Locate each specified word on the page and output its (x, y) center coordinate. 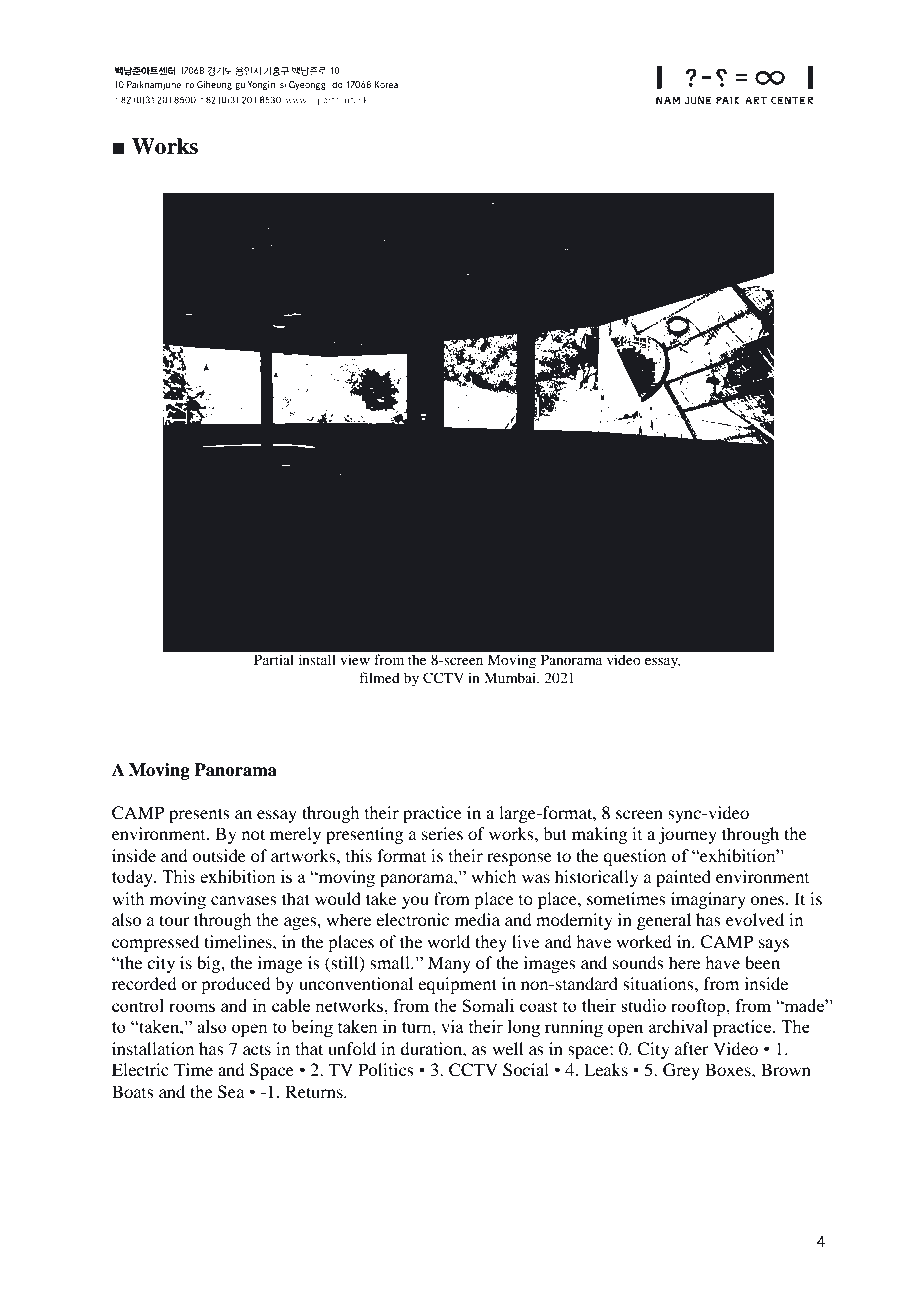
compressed (155, 943)
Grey (681, 1071)
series (442, 833)
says (774, 945)
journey (687, 835)
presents (199, 815)
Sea (231, 1092)
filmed (379, 677)
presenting (364, 835)
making (599, 835)
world (448, 941)
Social (526, 1070)
